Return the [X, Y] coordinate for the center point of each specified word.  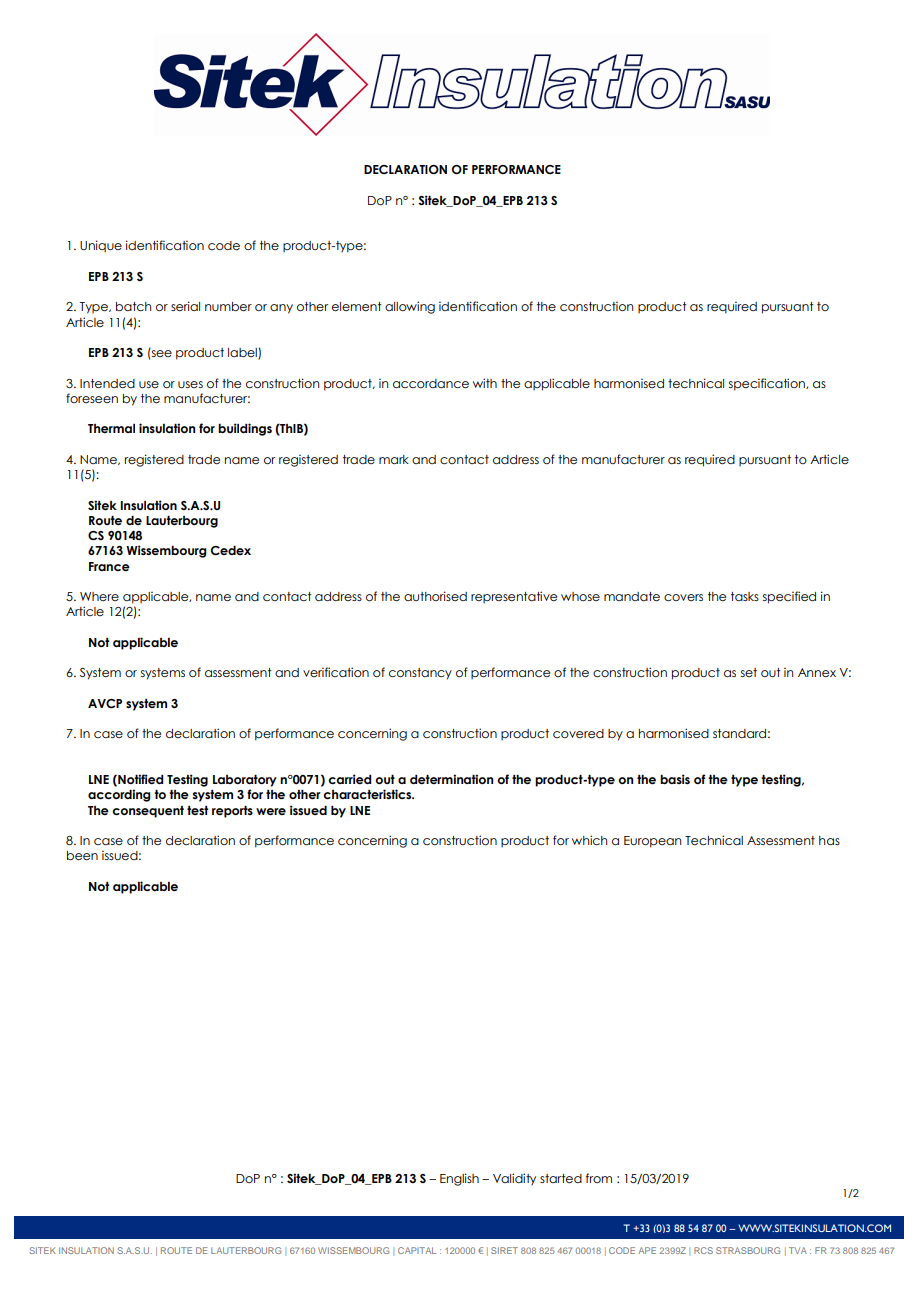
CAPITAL [417, 1250]
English [459, 1179]
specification [768, 384]
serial [185, 306]
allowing [410, 307]
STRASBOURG [748, 1250]
